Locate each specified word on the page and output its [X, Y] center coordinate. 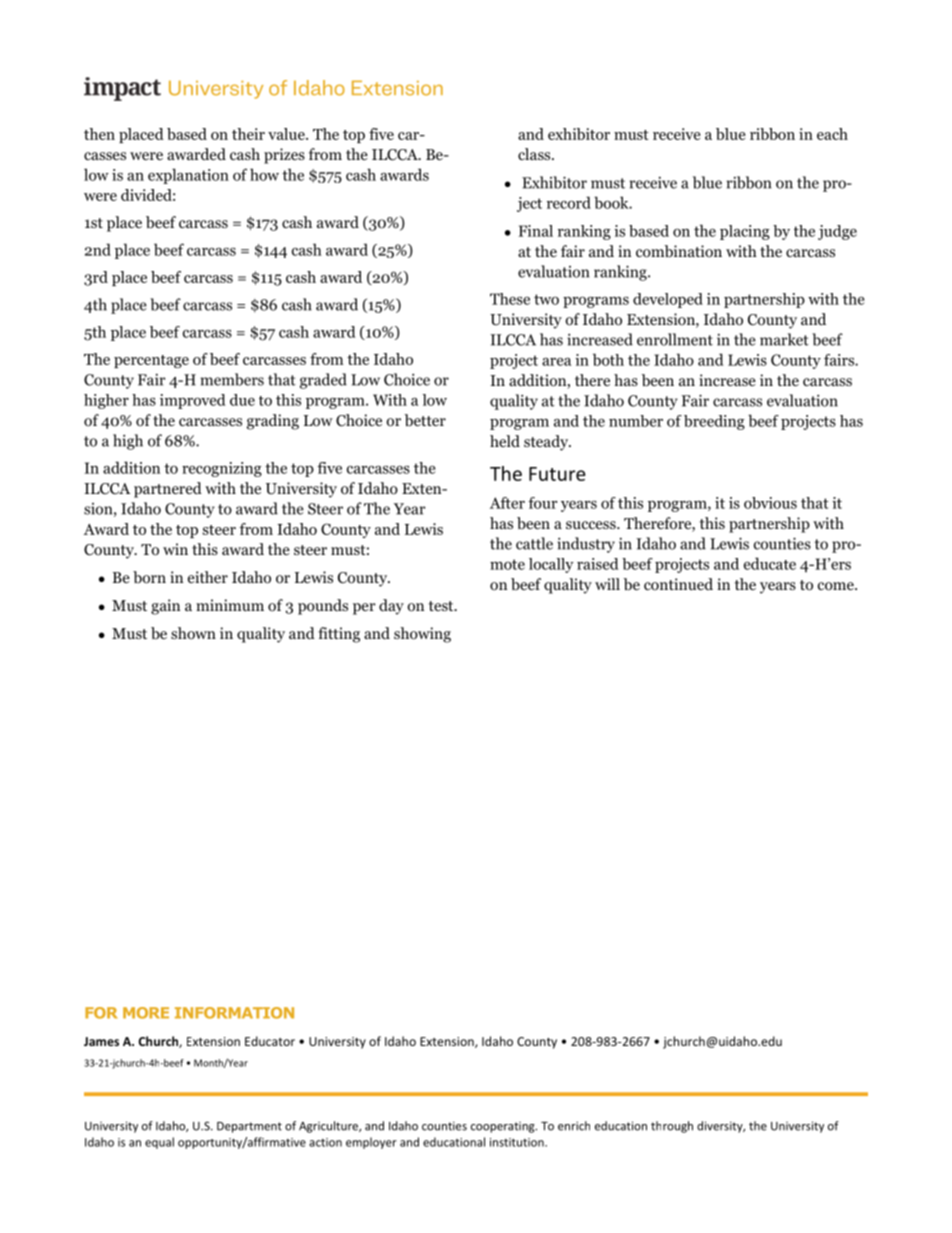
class [535, 154]
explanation [188, 176]
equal [159, 1143]
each [832, 134]
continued [678, 584]
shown [193, 633]
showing [422, 635]
